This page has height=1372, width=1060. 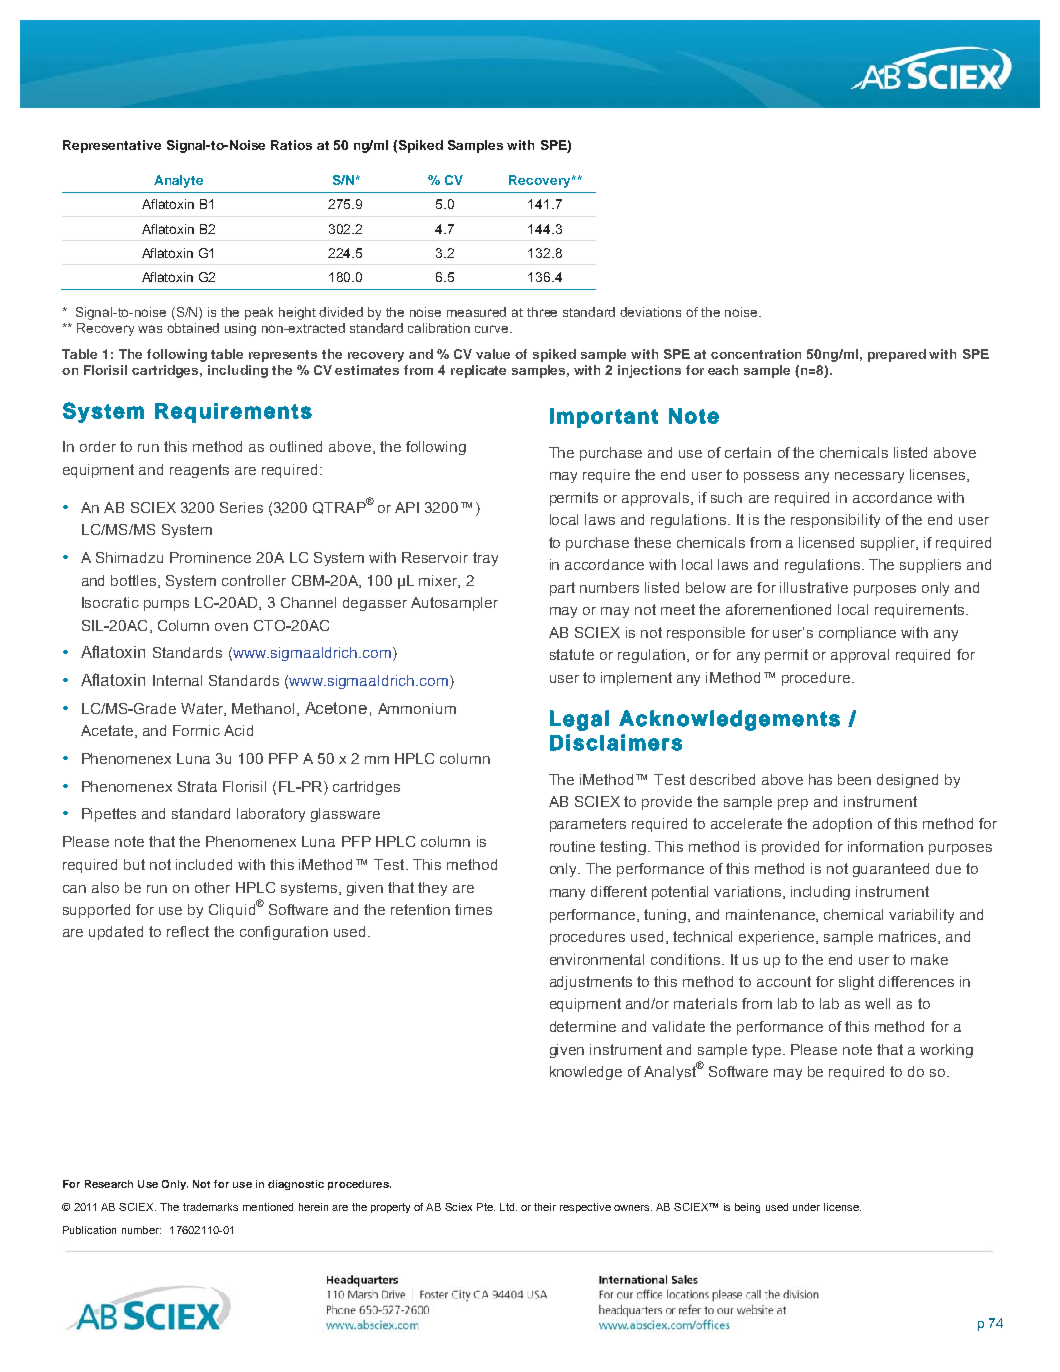 What do you see at coordinates (178, 181) in the page?
I see `Analyte` at bounding box center [178, 181].
